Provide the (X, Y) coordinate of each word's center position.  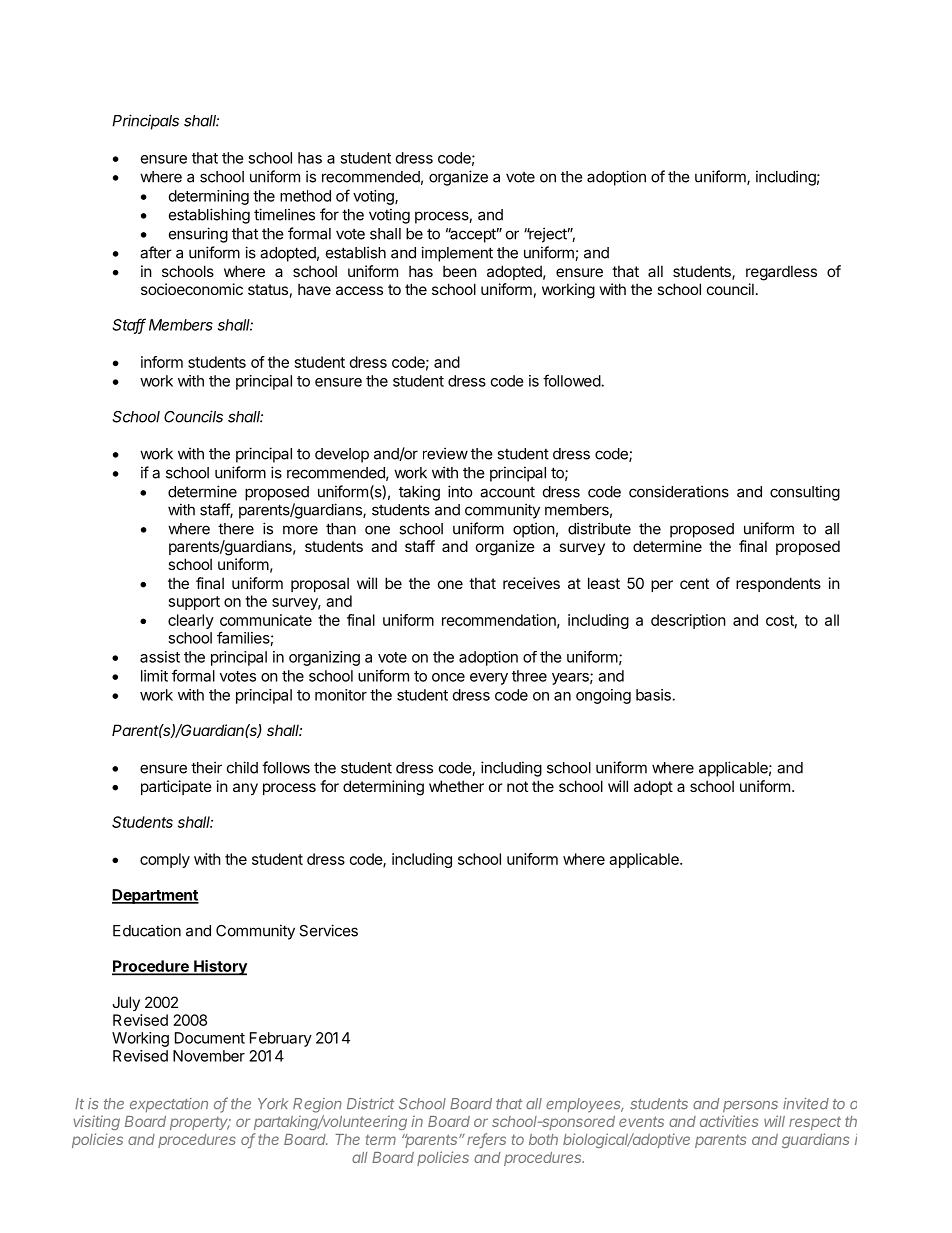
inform (162, 362)
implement (457, 254)
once (448, 677)
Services (328, 930)
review (445, 453)
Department (155, 896)
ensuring (198, 235)
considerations (679, 491)
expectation (169, 1105)
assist (160, 657)
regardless (781, 273)
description (688, 621)
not (517, 786)
